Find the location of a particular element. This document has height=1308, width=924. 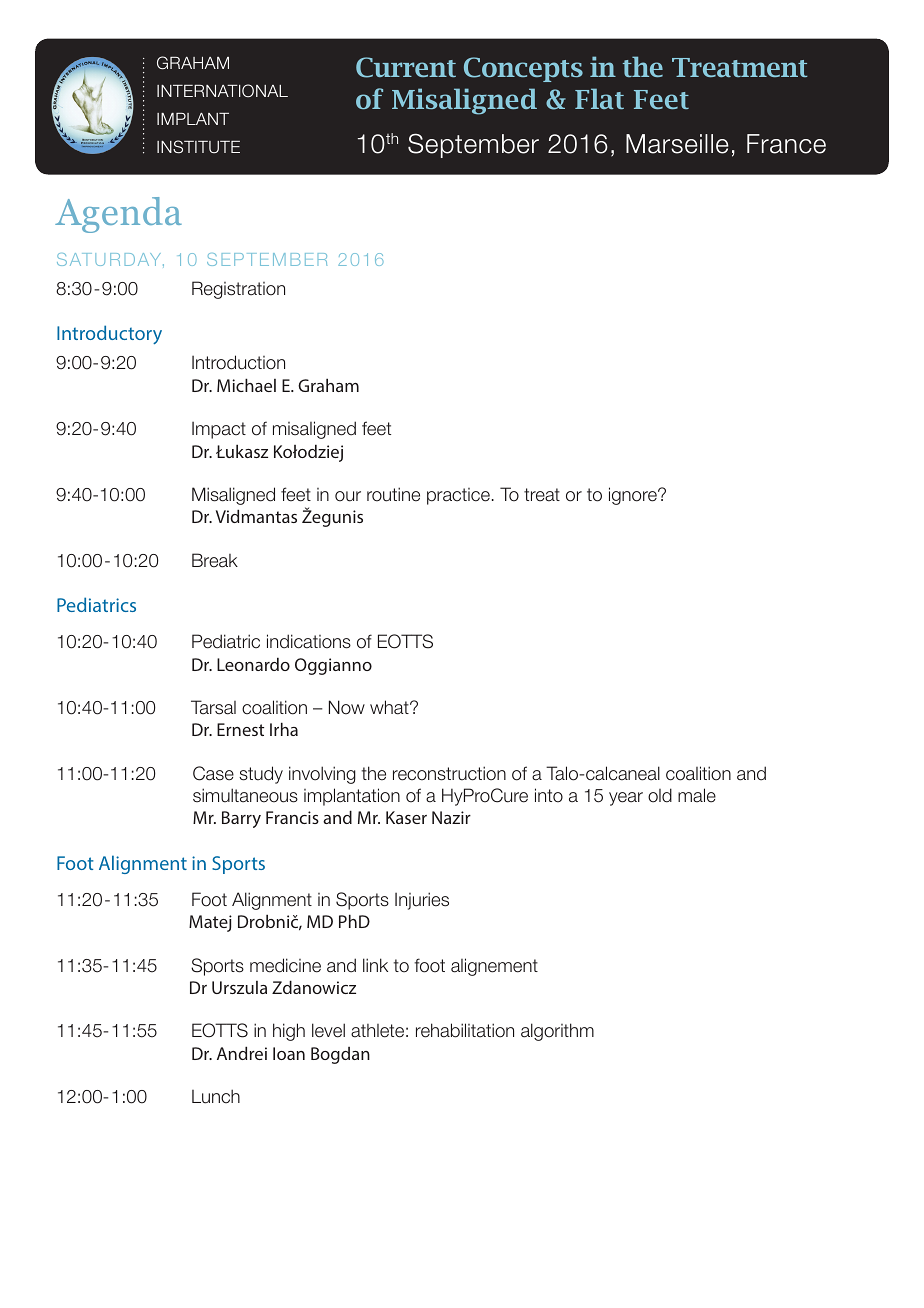

INTERNATIONAL is located at coordinates (222, 90).
